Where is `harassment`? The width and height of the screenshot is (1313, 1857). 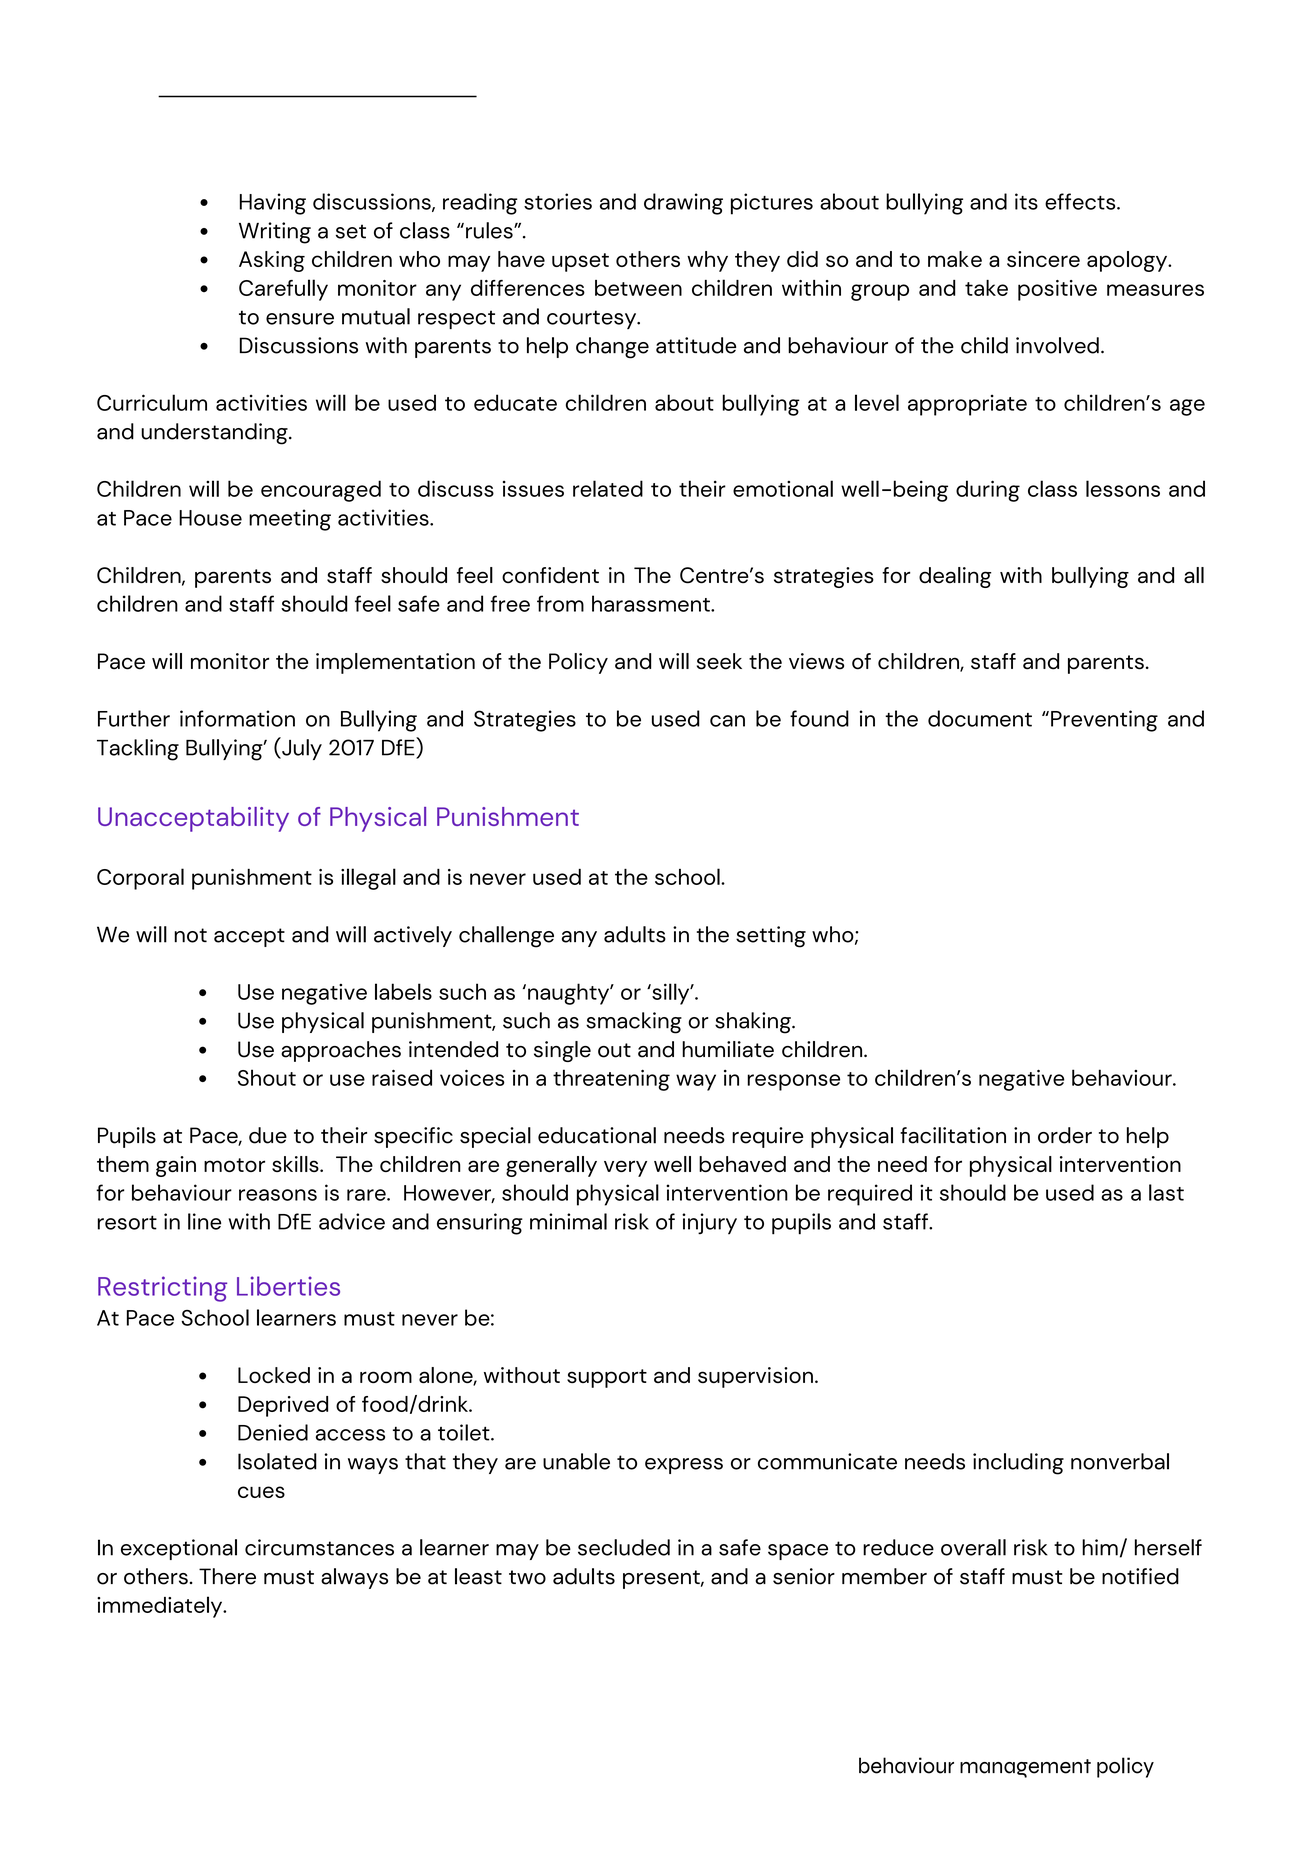
harassment is located at coordinates (652, 603).
